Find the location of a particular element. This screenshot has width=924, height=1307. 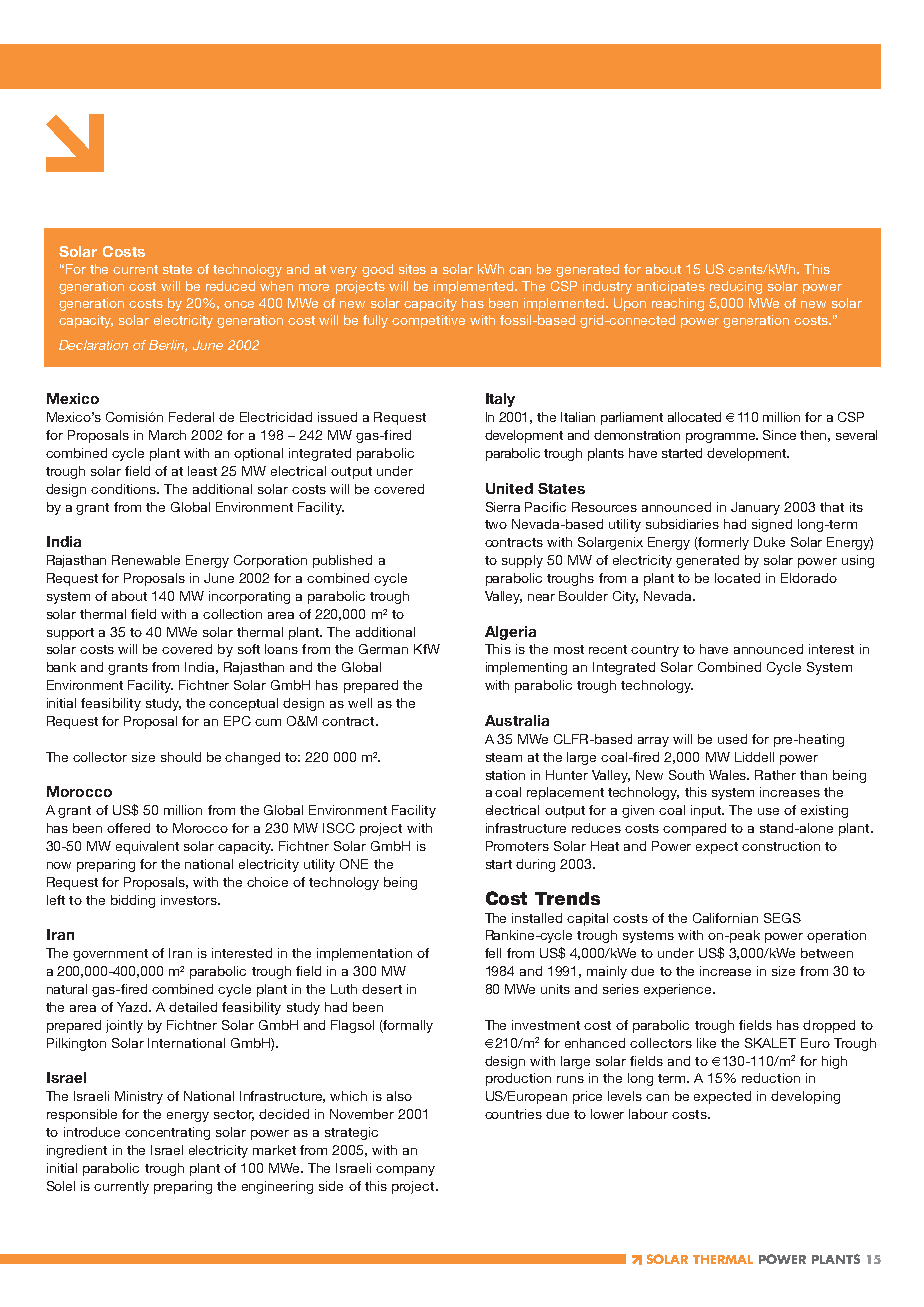

ingredient is located at coordinates (77, 1151).
